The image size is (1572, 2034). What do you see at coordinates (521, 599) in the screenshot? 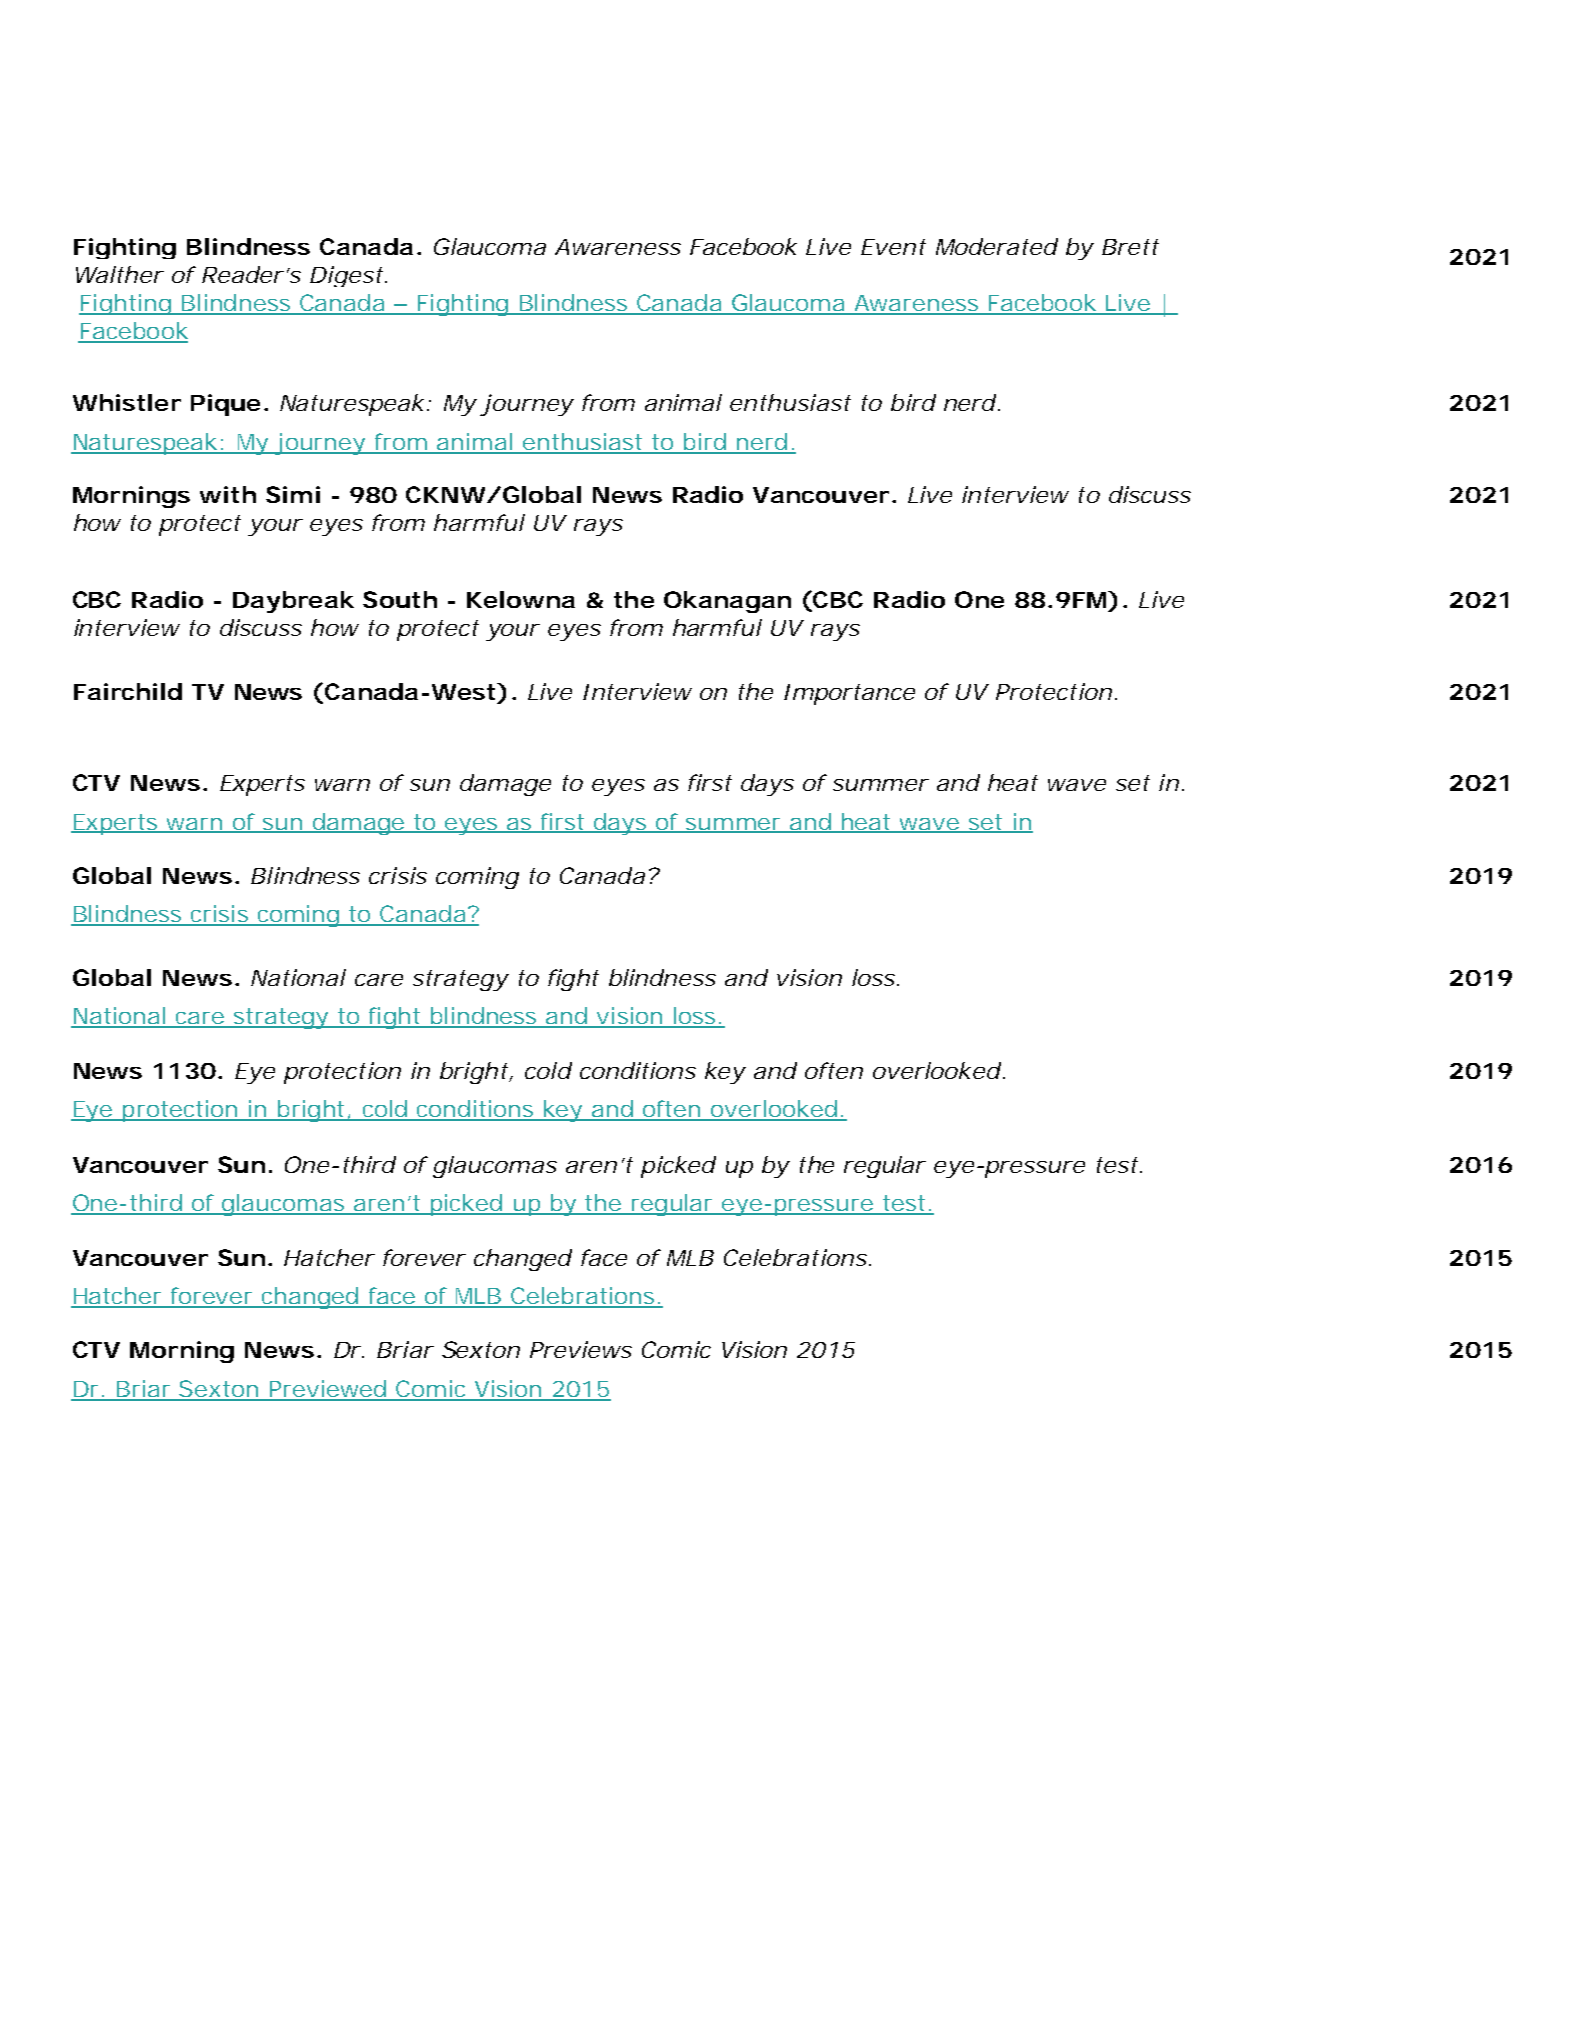
I see `Kelowna` at bounding box center [521, 599].
